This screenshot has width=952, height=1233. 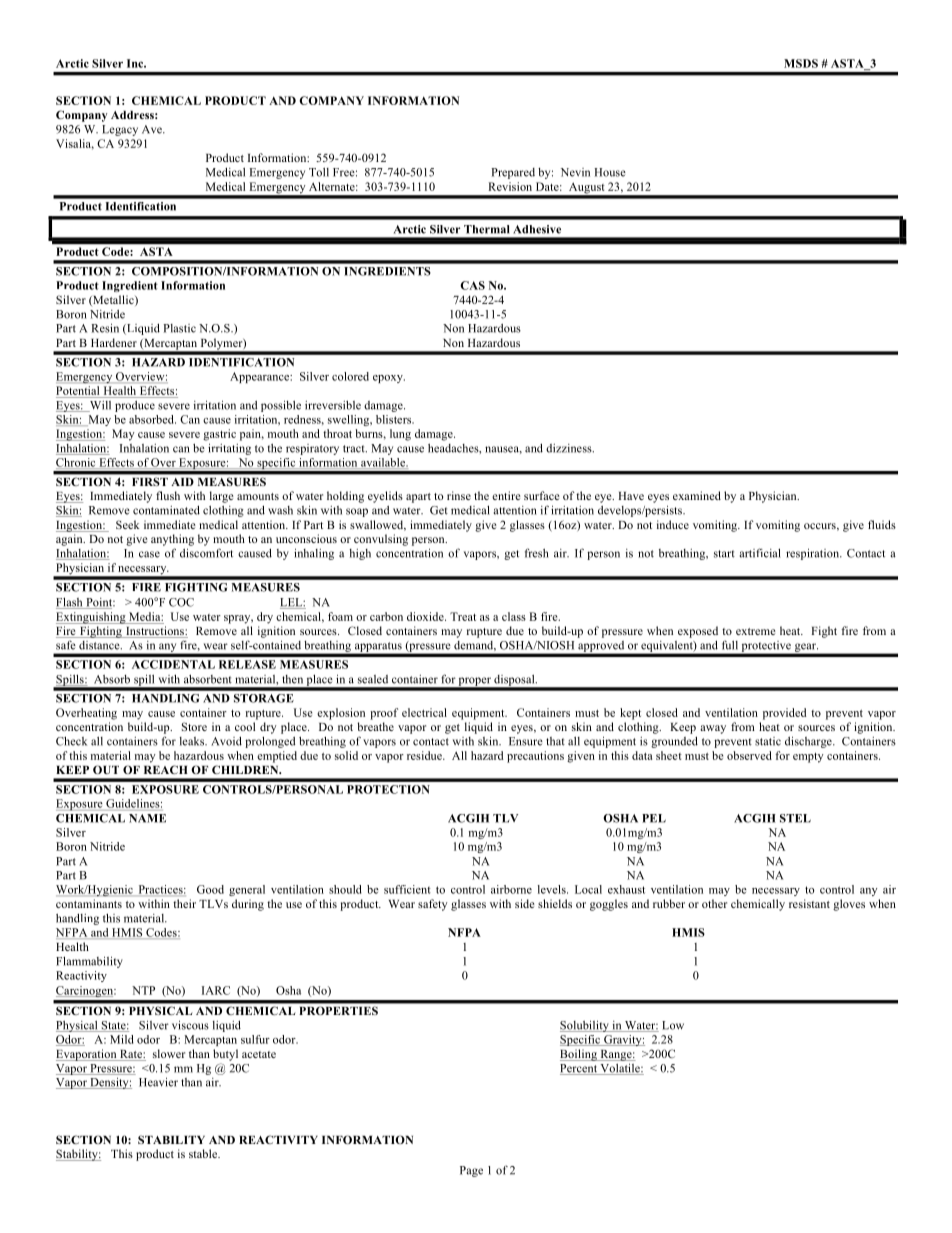 What do you see at coordinates (579, 1069) in the screenshot?
I see `Percent` at bounding box center [579, 1069].
